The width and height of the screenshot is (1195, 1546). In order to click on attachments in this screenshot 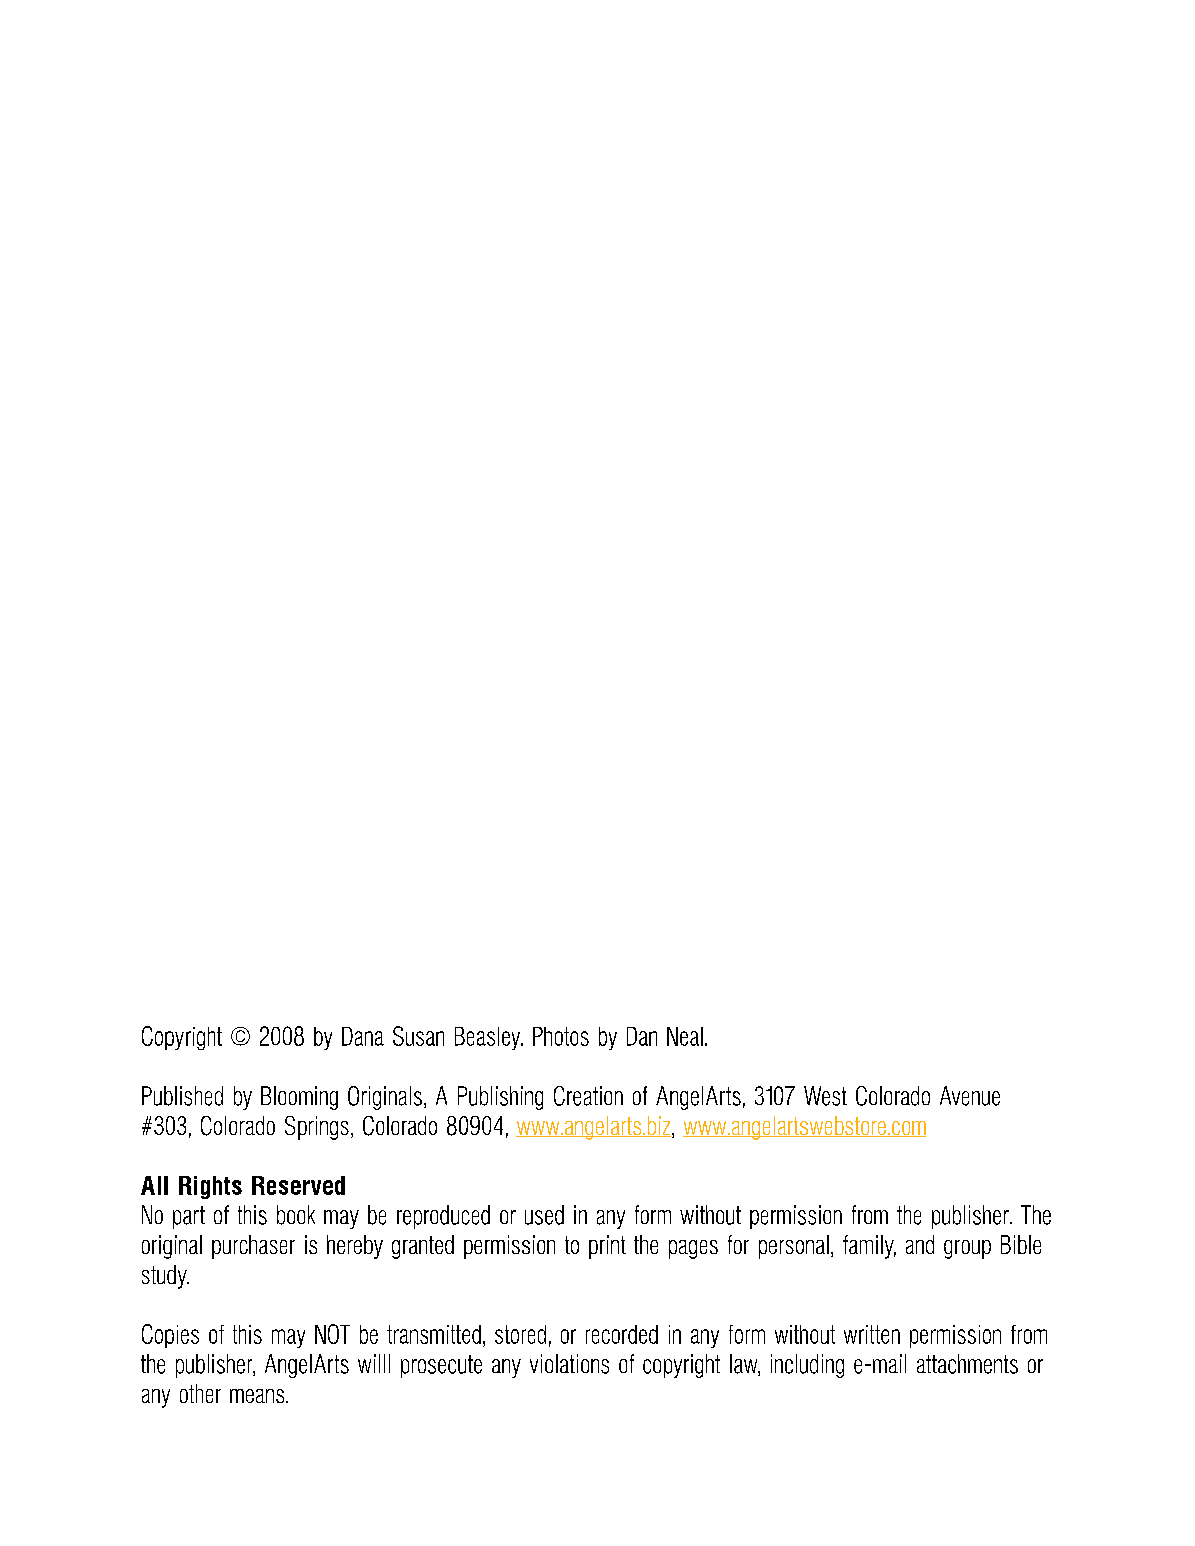, I will do `click(967, 1364)`.
